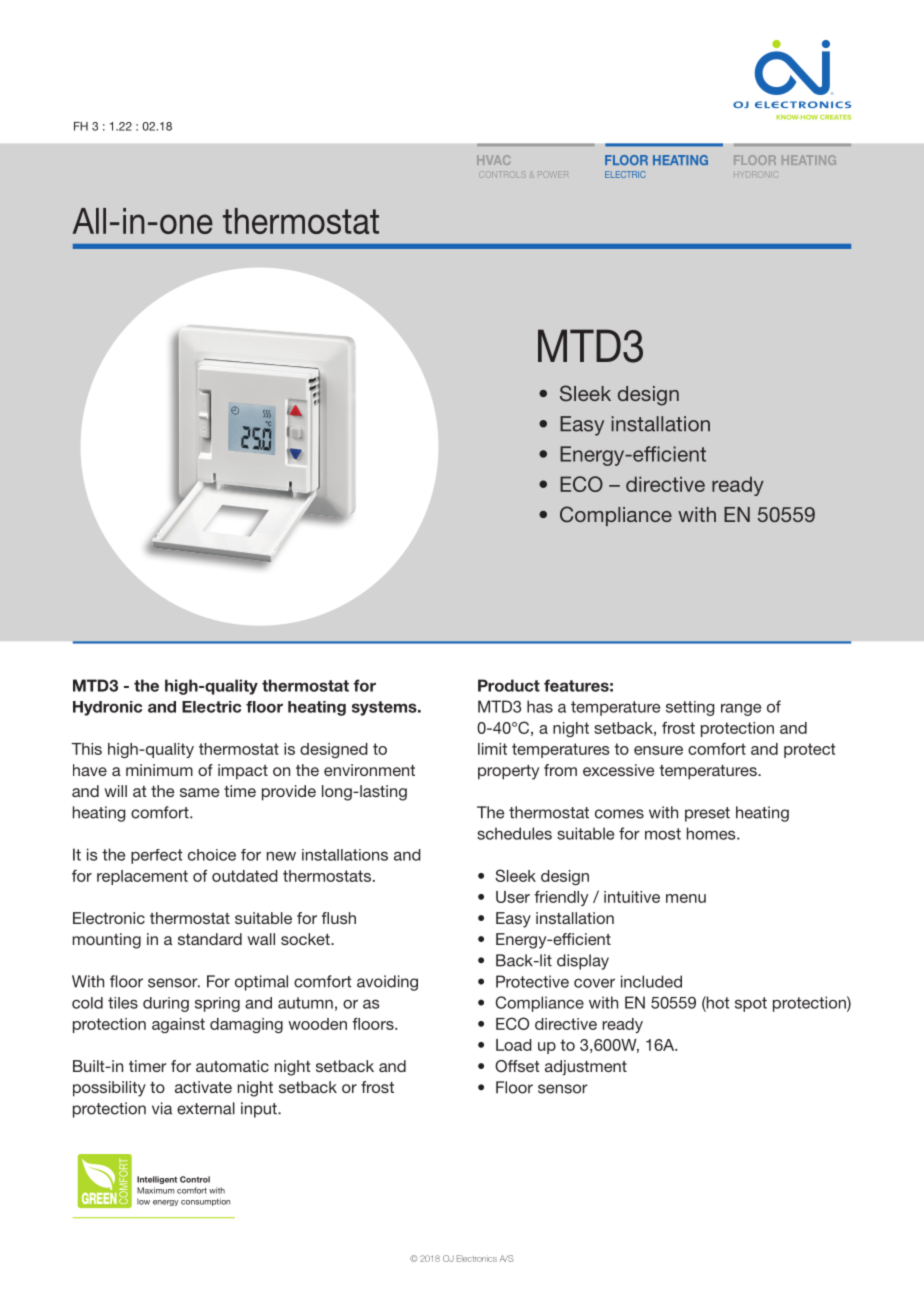 This page has width=924, height=1297. I want to click on HVAC, so click(493, 160).
